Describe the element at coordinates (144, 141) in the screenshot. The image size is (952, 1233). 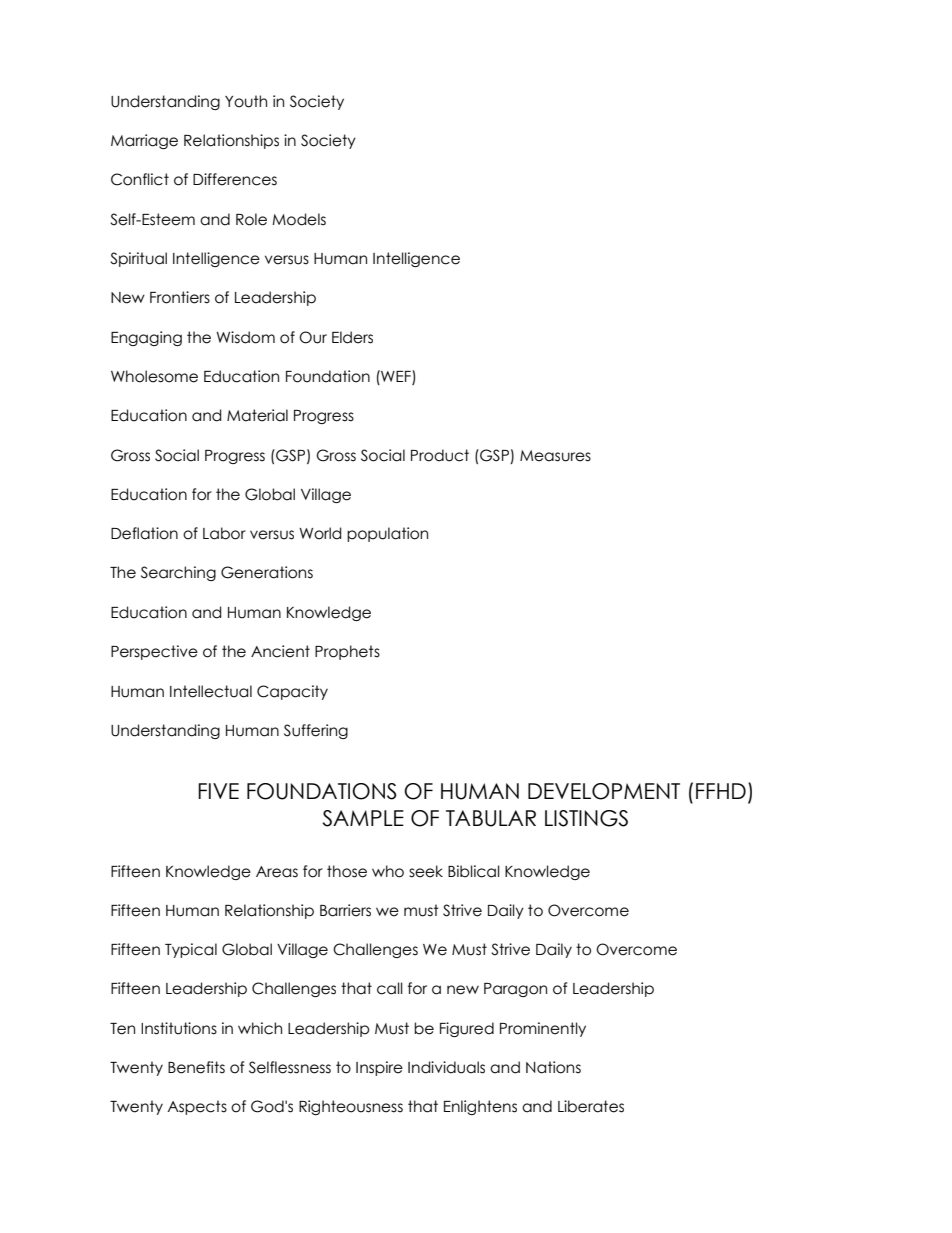
I see `Marriage` at that location.
